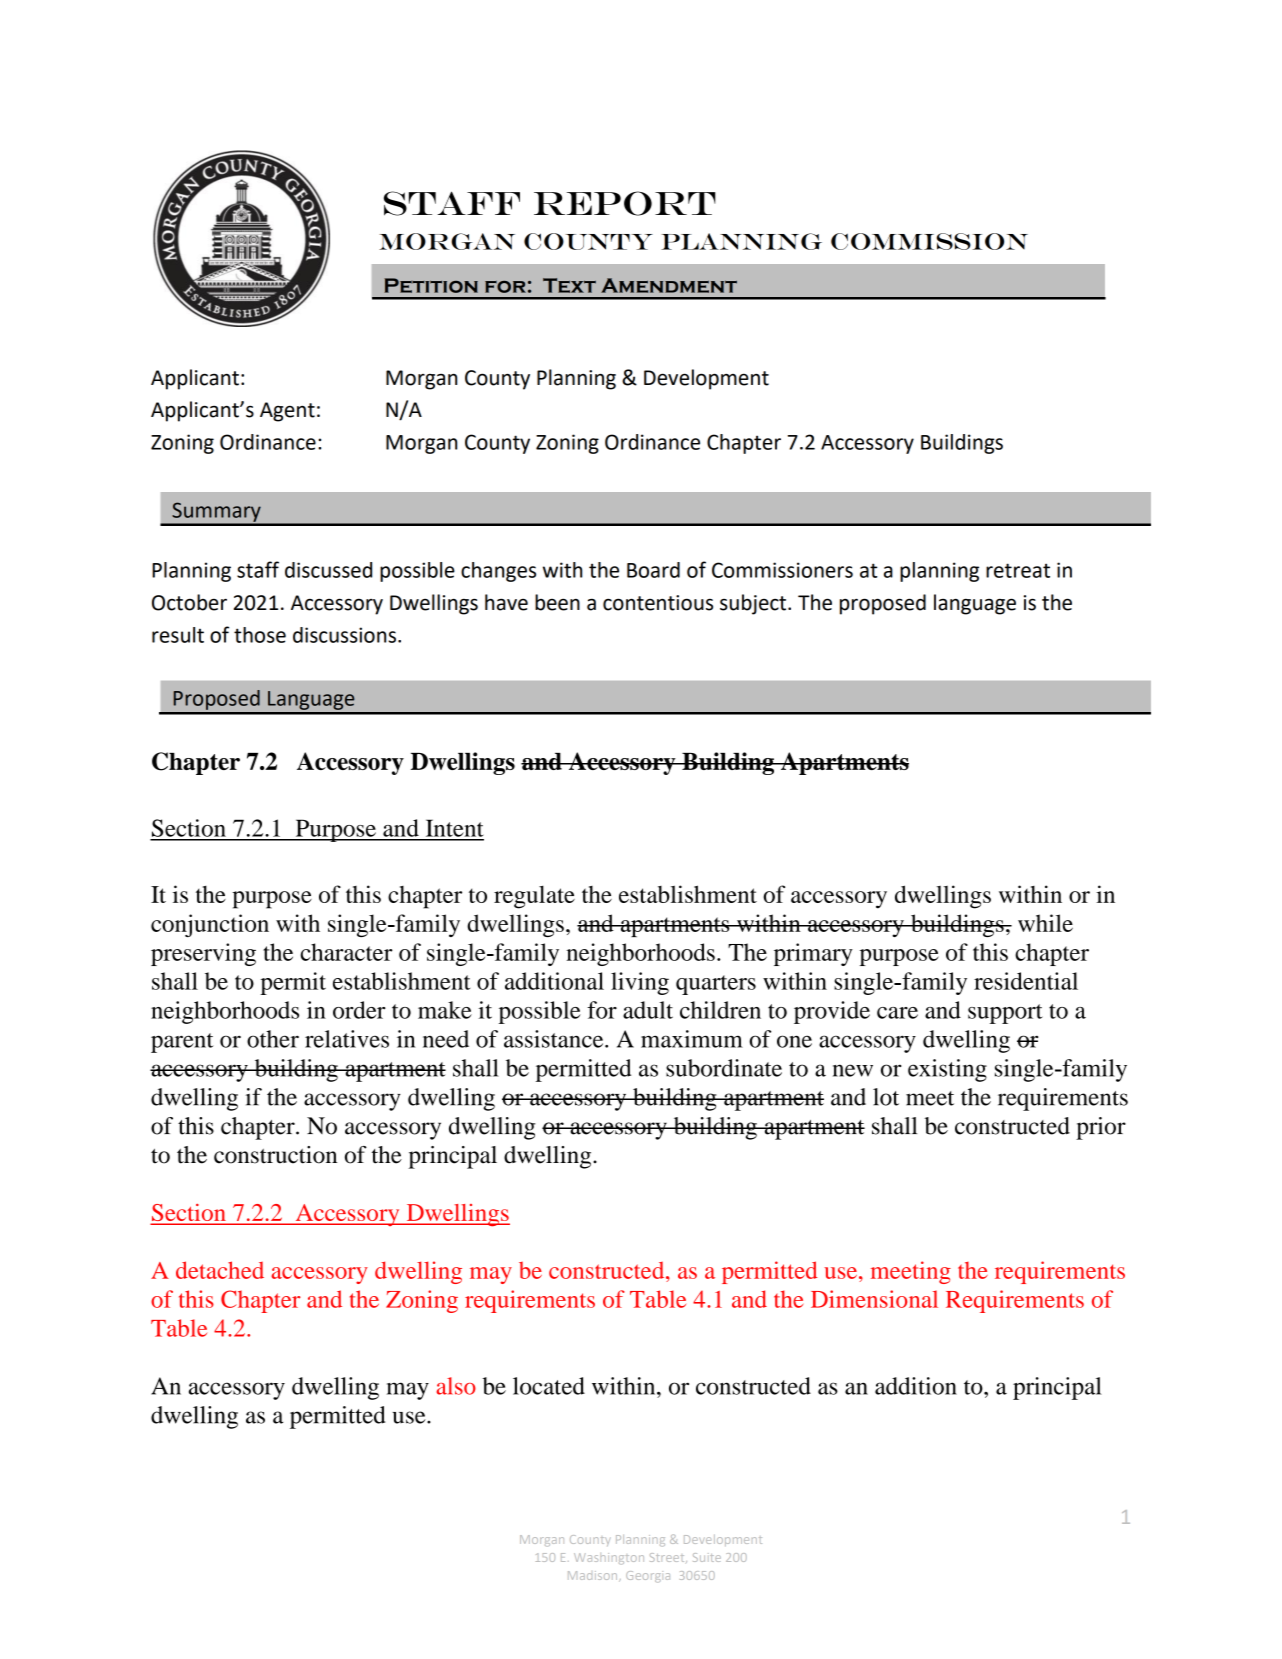 This screenshot has height=1659, width=1282. I want to click on Report, so click(625, 203).
